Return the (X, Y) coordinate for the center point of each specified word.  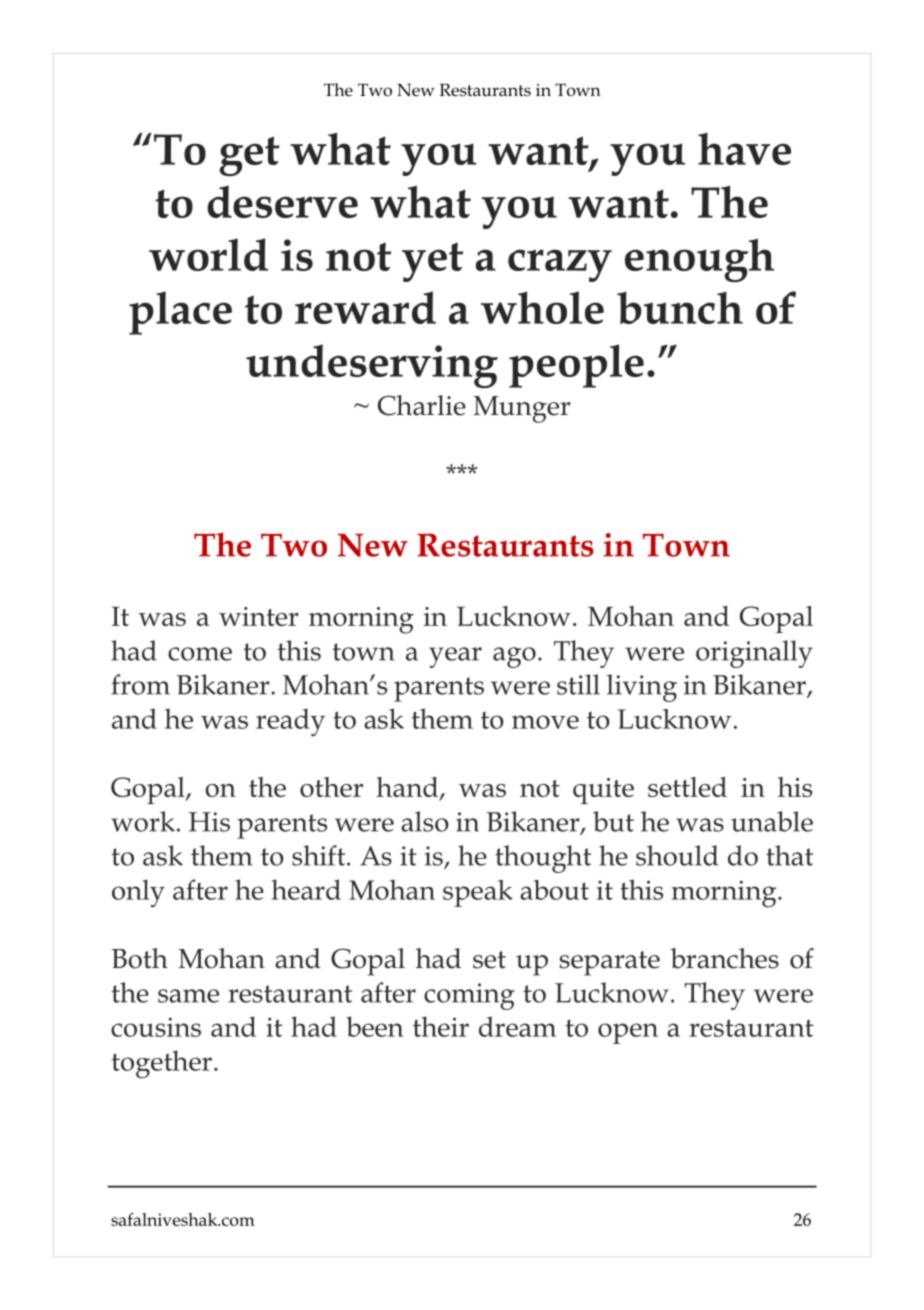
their (441, 1026)
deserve (282, 201)
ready (290, 722)
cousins (156, 1027)
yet (432, 262)
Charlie (422, 405)
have (744, 149)
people (576, 366)
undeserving (372, 366)
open (628, 1033)
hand (408, 788)
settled (687, 787)
